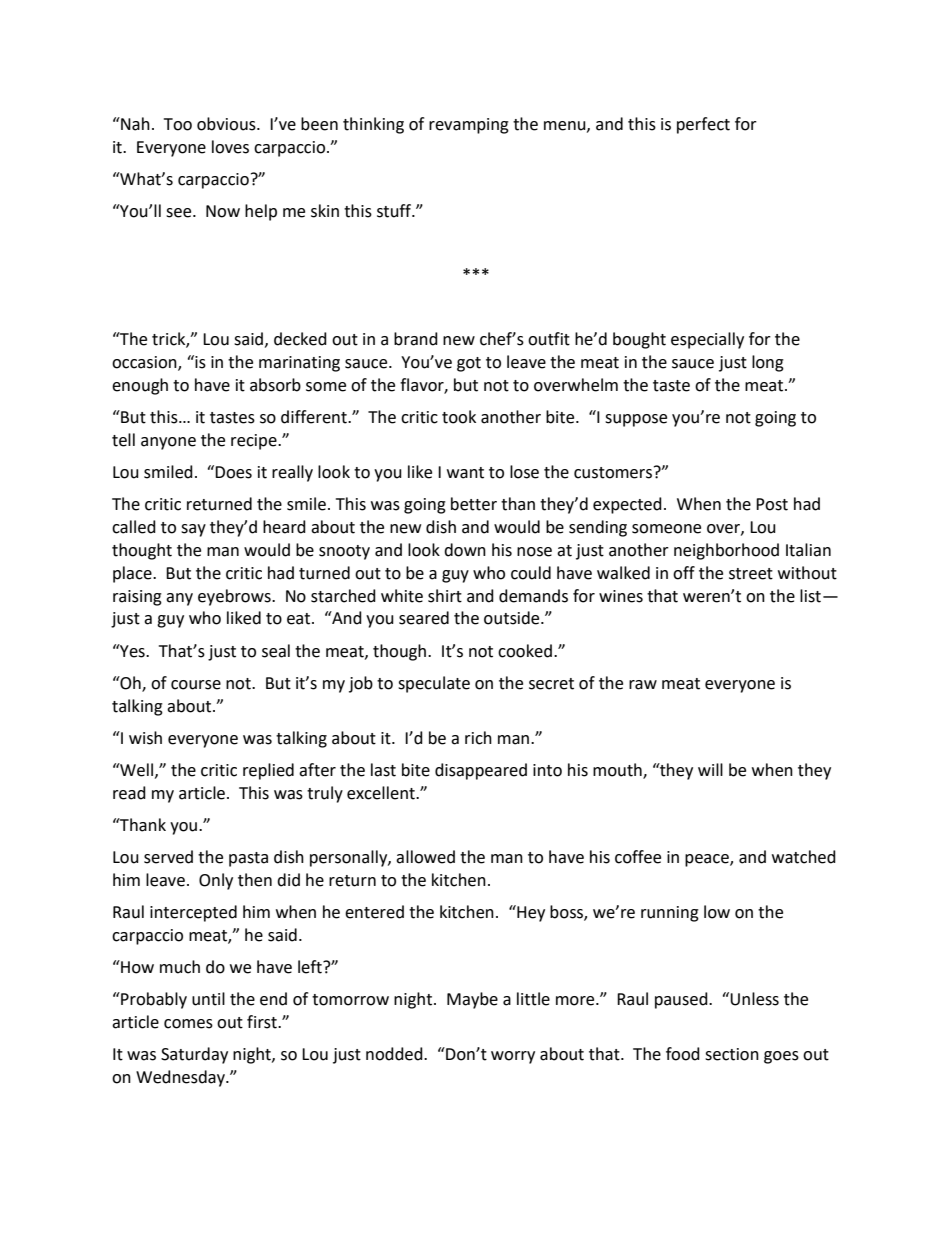 This screenshot has width=952, height=1233. I want to click on got, so click(469, 364).
